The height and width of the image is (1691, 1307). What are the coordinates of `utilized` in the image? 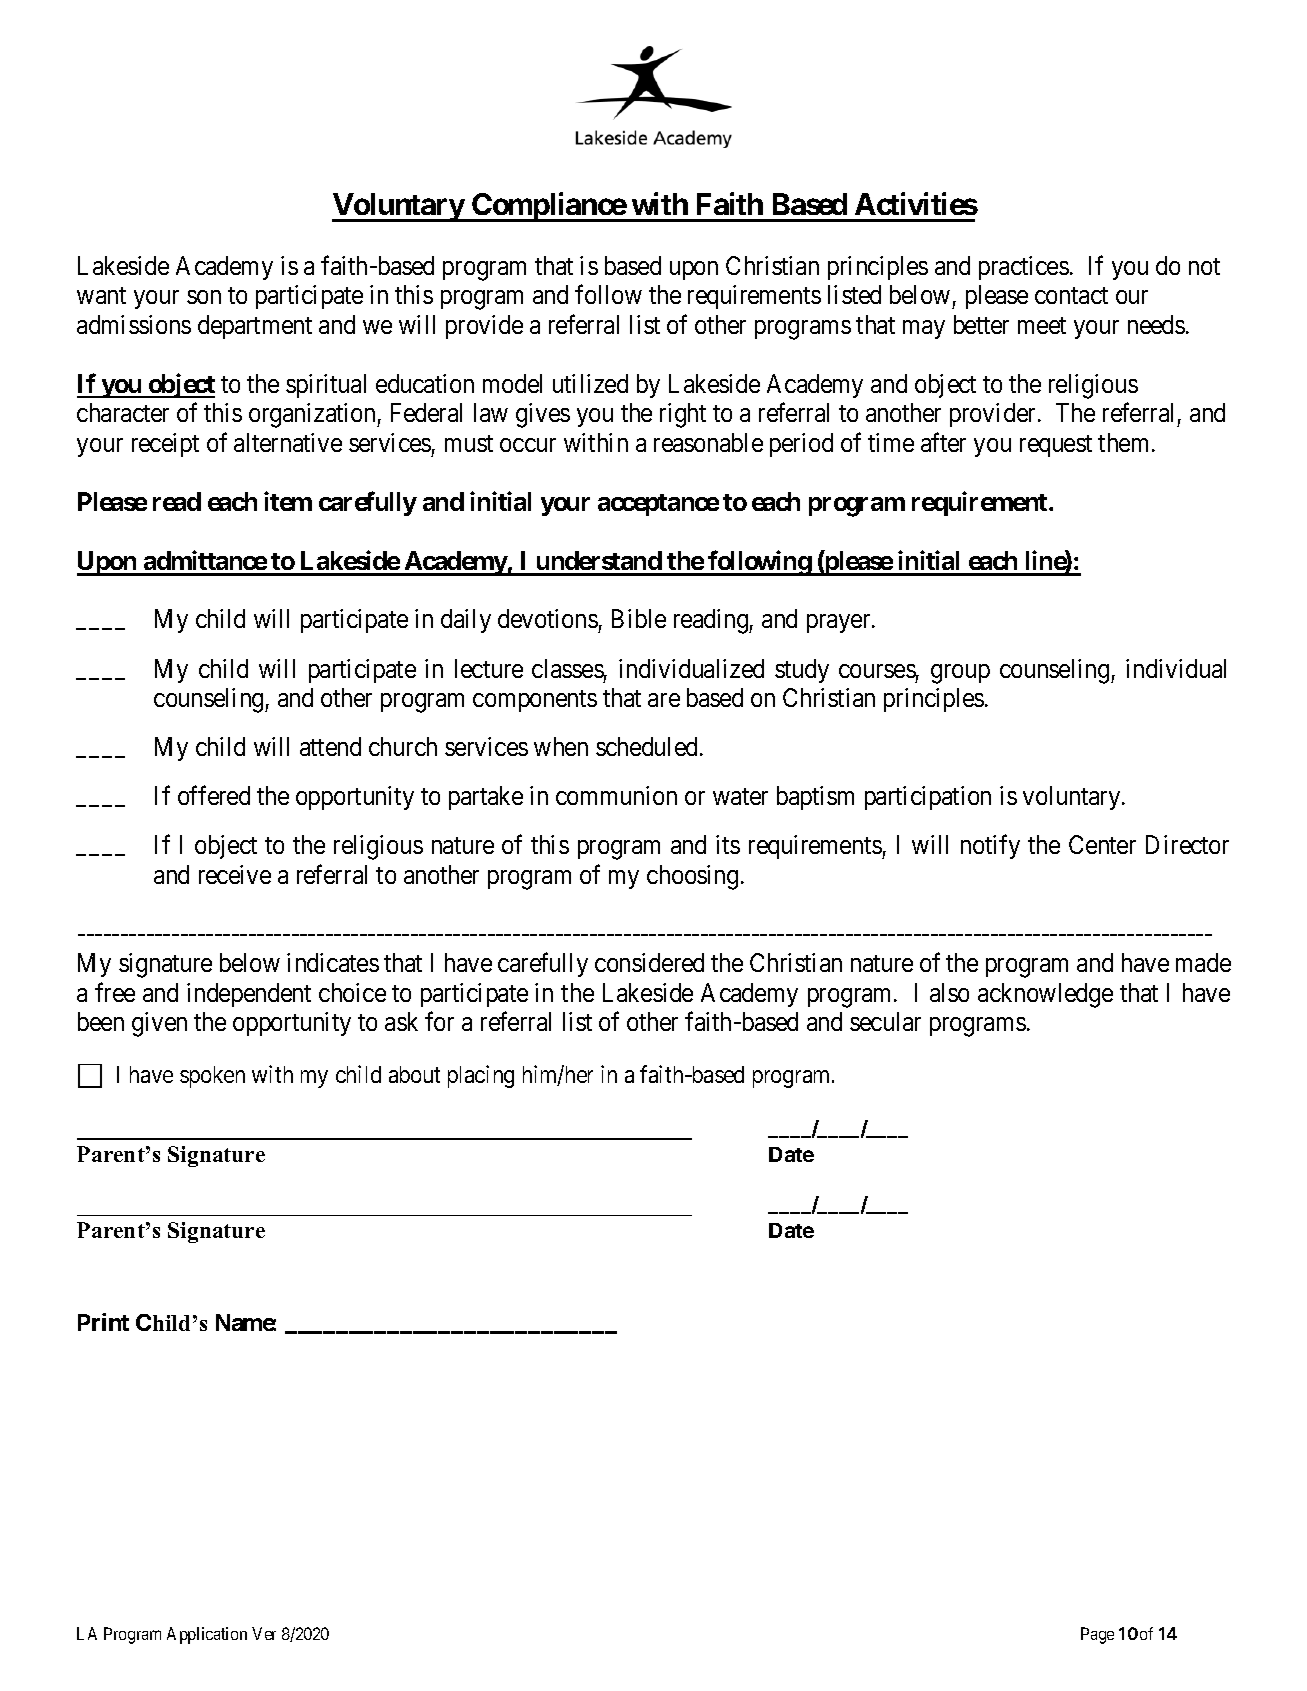 It's located at (590, 383).
